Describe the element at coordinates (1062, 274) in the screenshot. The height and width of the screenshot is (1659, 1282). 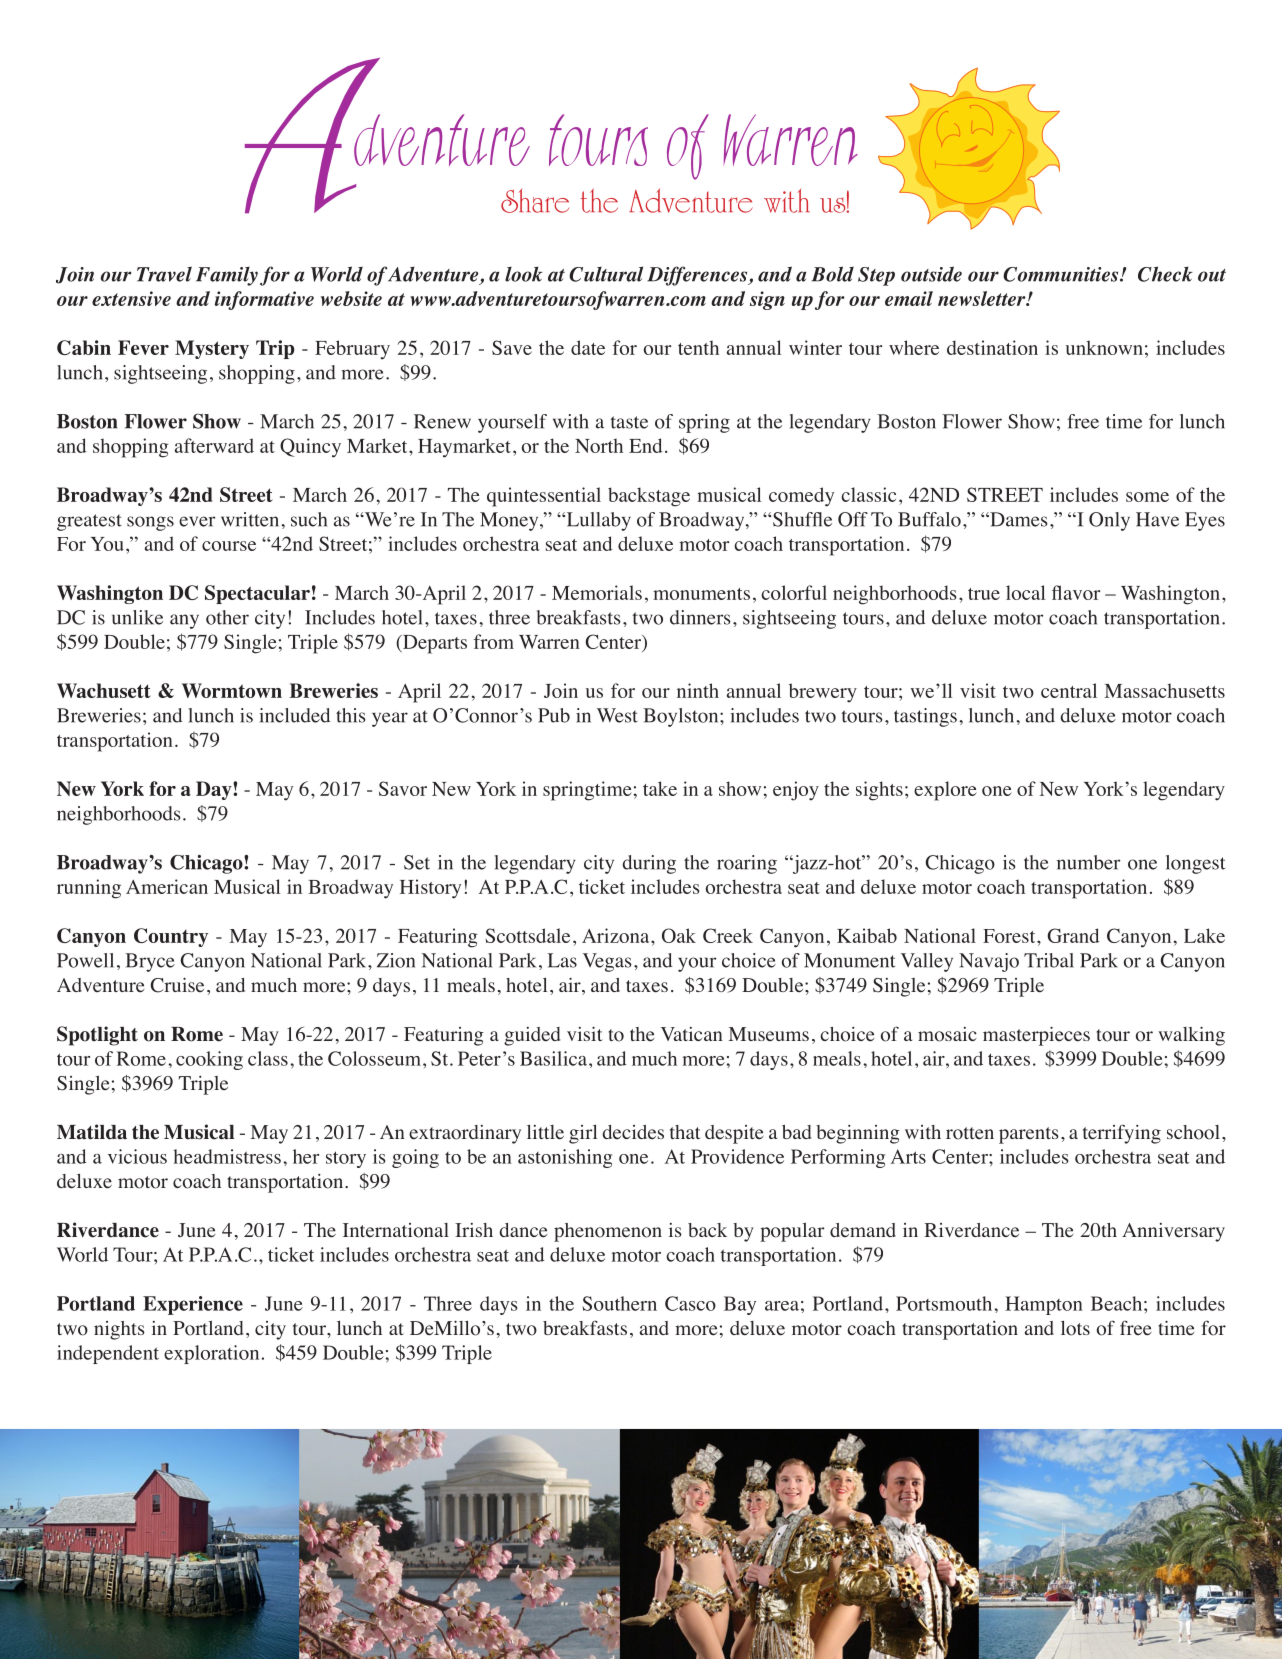
I see `Communities` at that location.
